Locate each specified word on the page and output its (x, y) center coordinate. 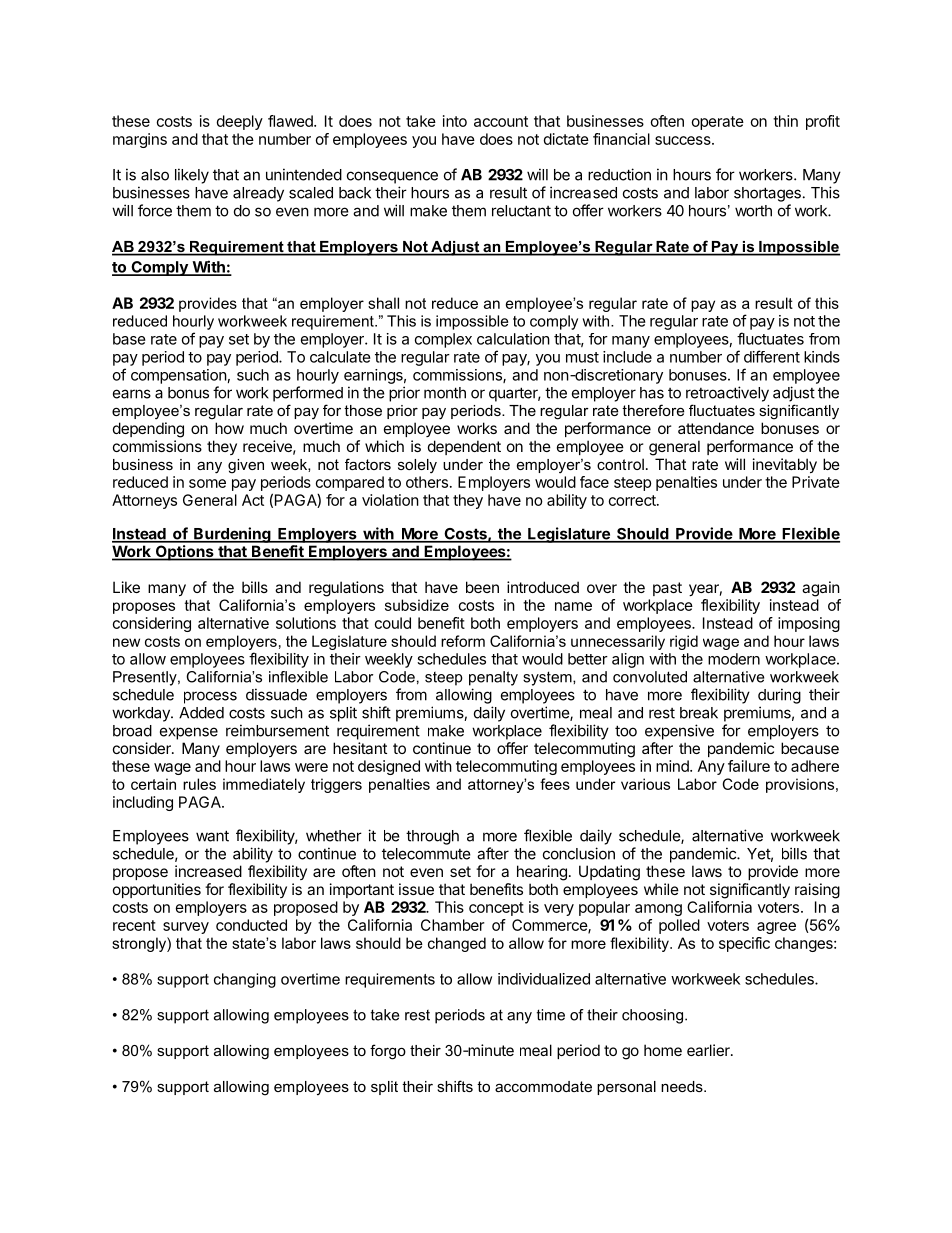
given (246, 466)
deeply (240, 122)
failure (749, 766)
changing (245, 980)
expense (189, 733)
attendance (716, 428)
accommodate (543, 1086)
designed (389, 767)
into (455, 121)
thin (785, 121)
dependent (464, 447)
